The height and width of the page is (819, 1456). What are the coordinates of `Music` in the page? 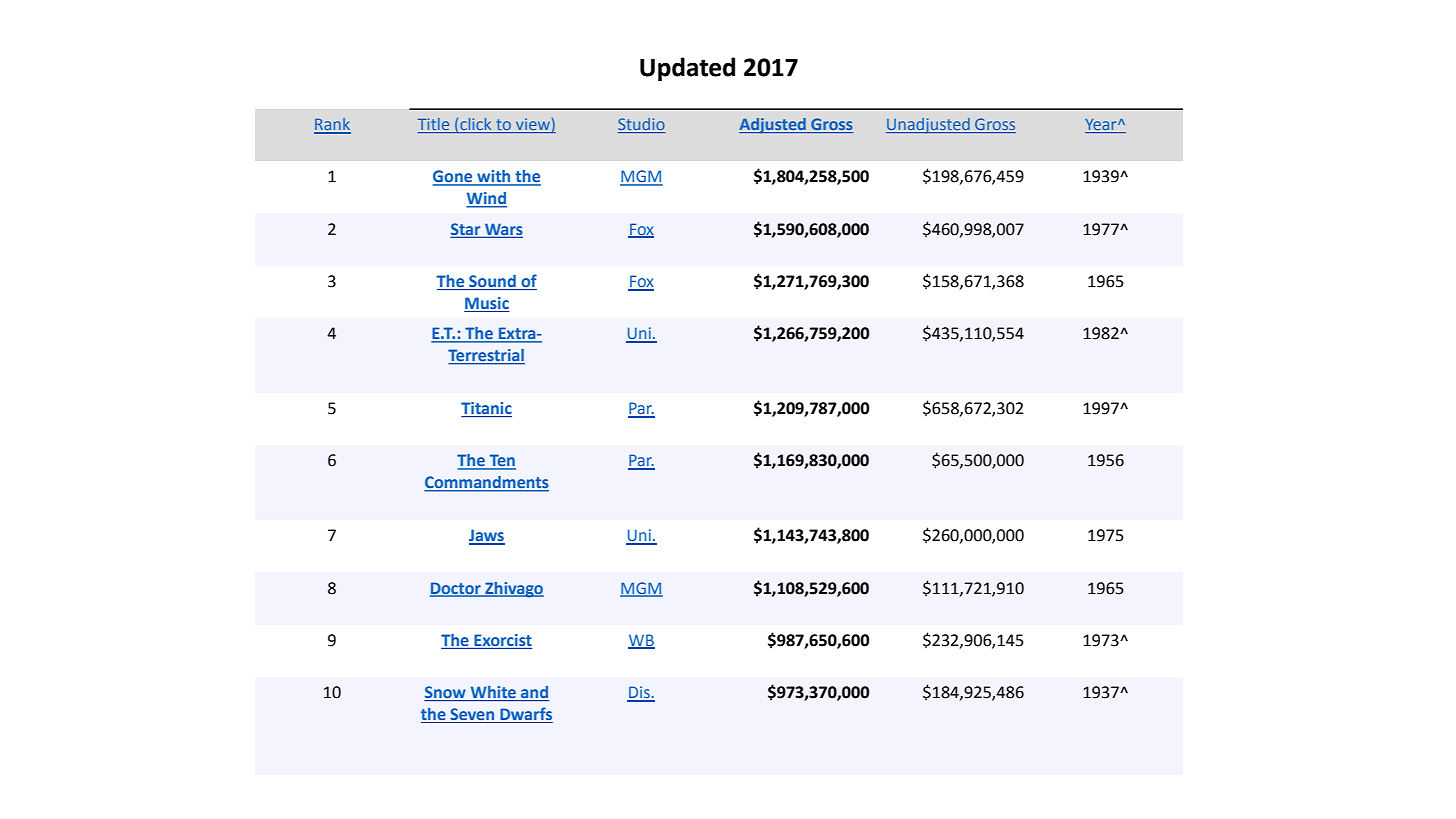 It's located at (487, 304).
